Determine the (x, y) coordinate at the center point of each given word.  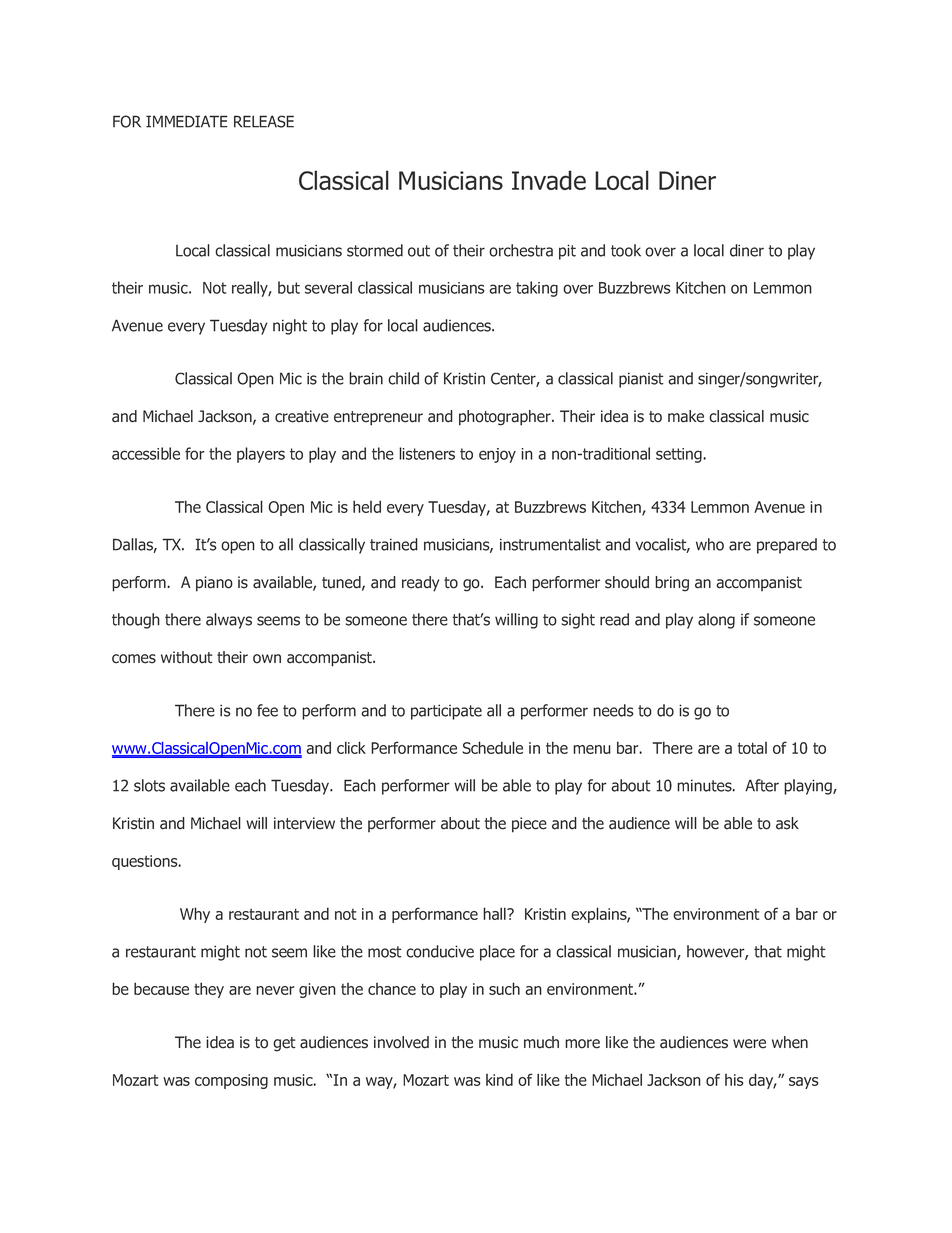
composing (231, 1081)
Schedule (492, 747)
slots (149, 785)
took (626, 250)
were (749, 1044)
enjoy (497, 455)
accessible (146, 453)
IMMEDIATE (187, 121)
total (752, 748)
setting (680, 455)
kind (499, 1079)
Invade (549, 180)
